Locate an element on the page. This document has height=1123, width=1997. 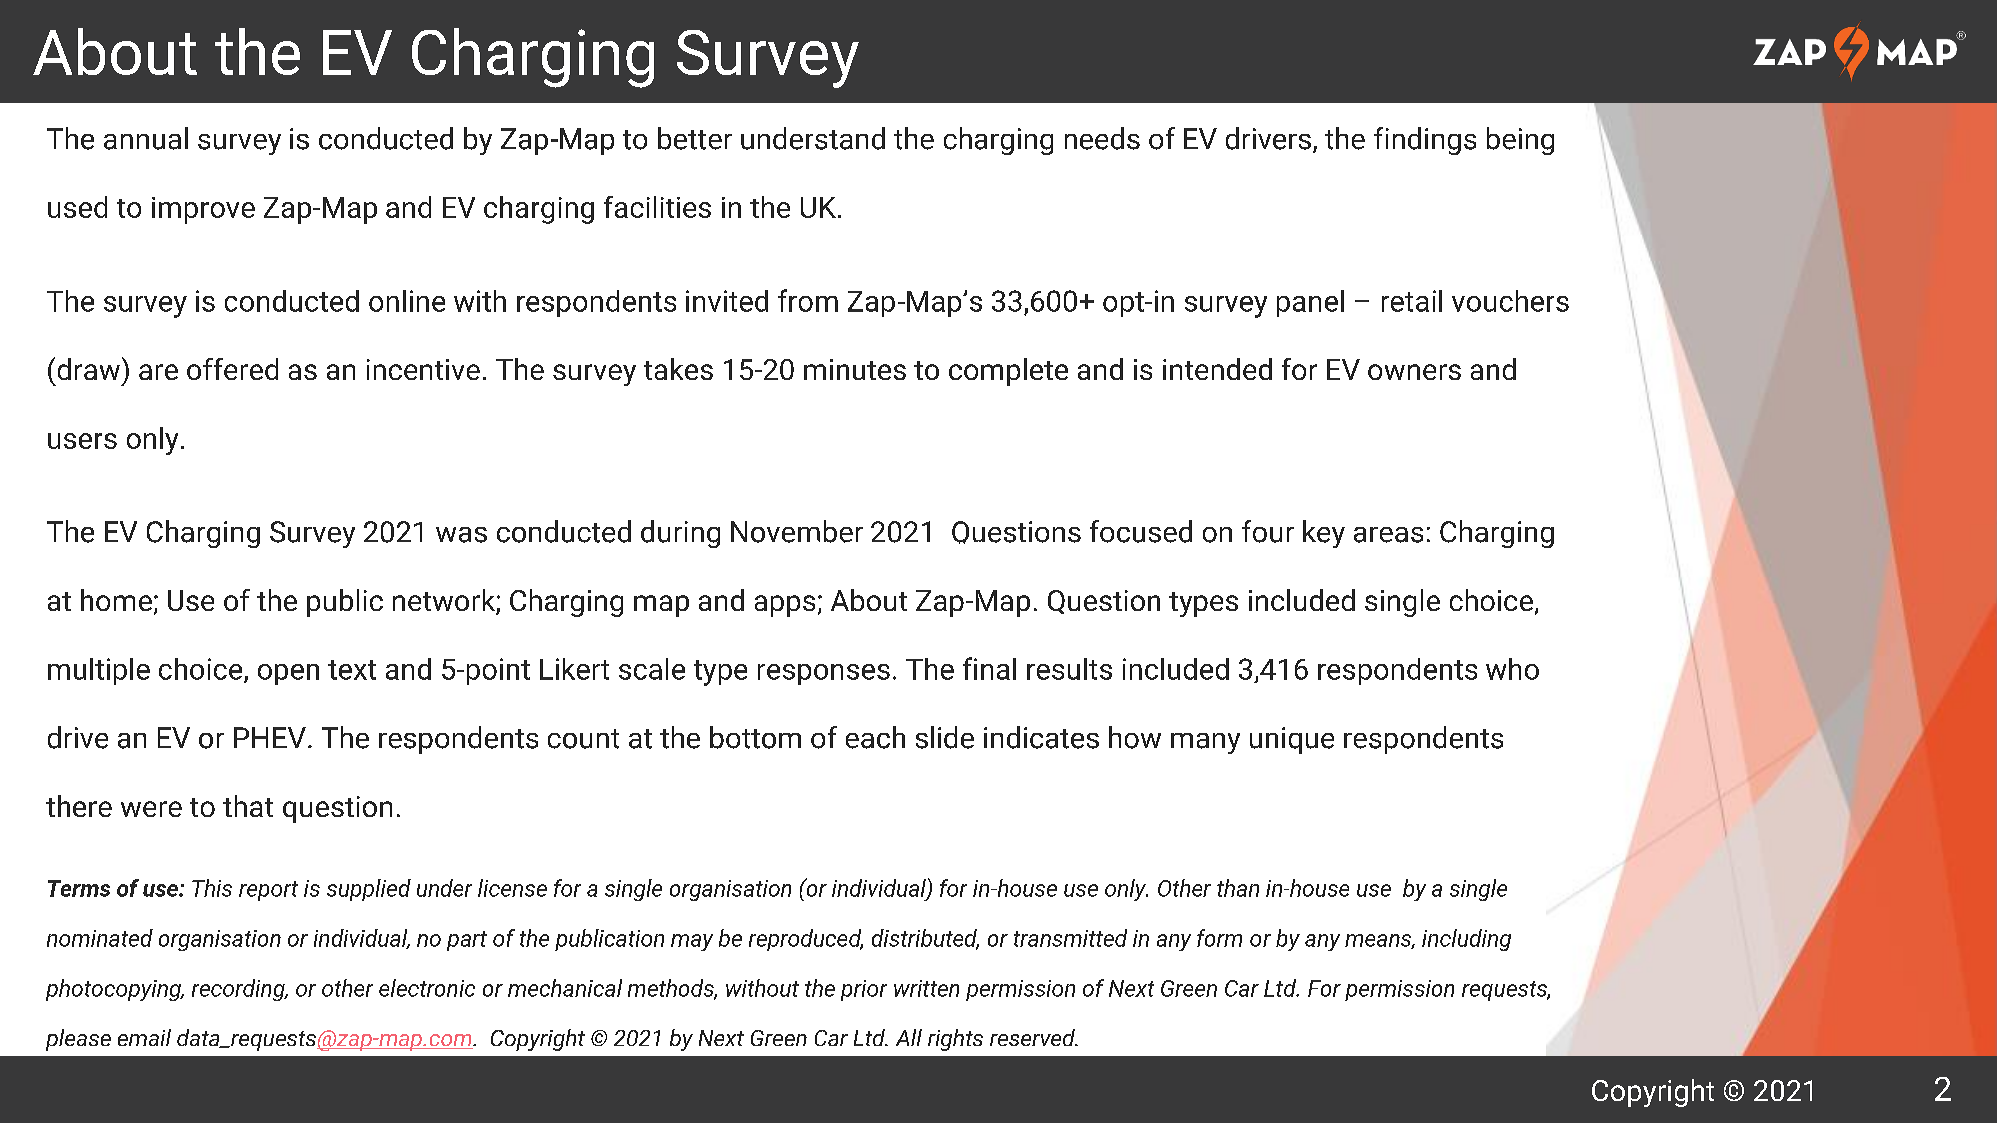
annual is located at coordinates (146, 138).
